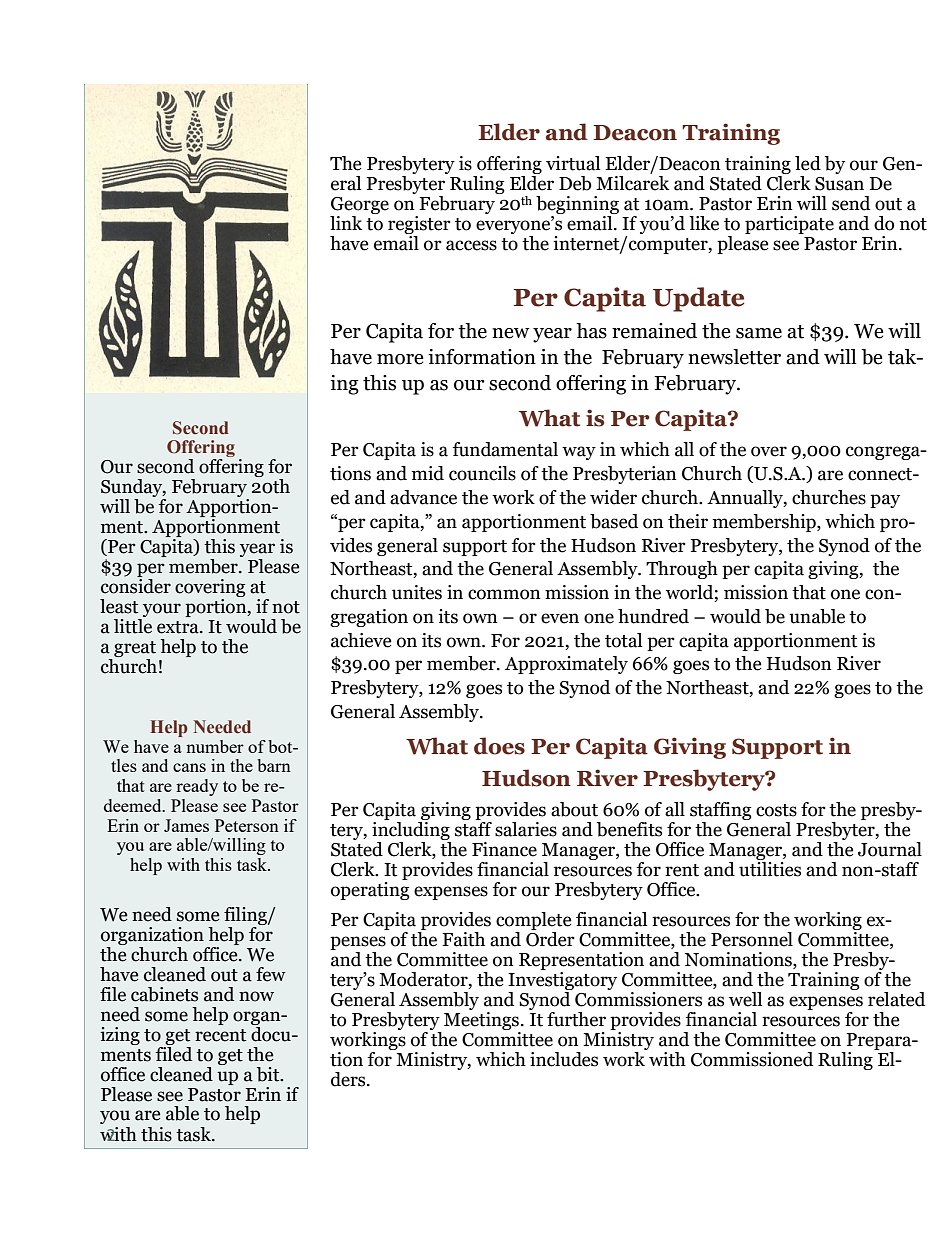 This page has width=952, height=1233. Describe the element at coordinates (504, 849) in the page. I see `Finance` at that location.
